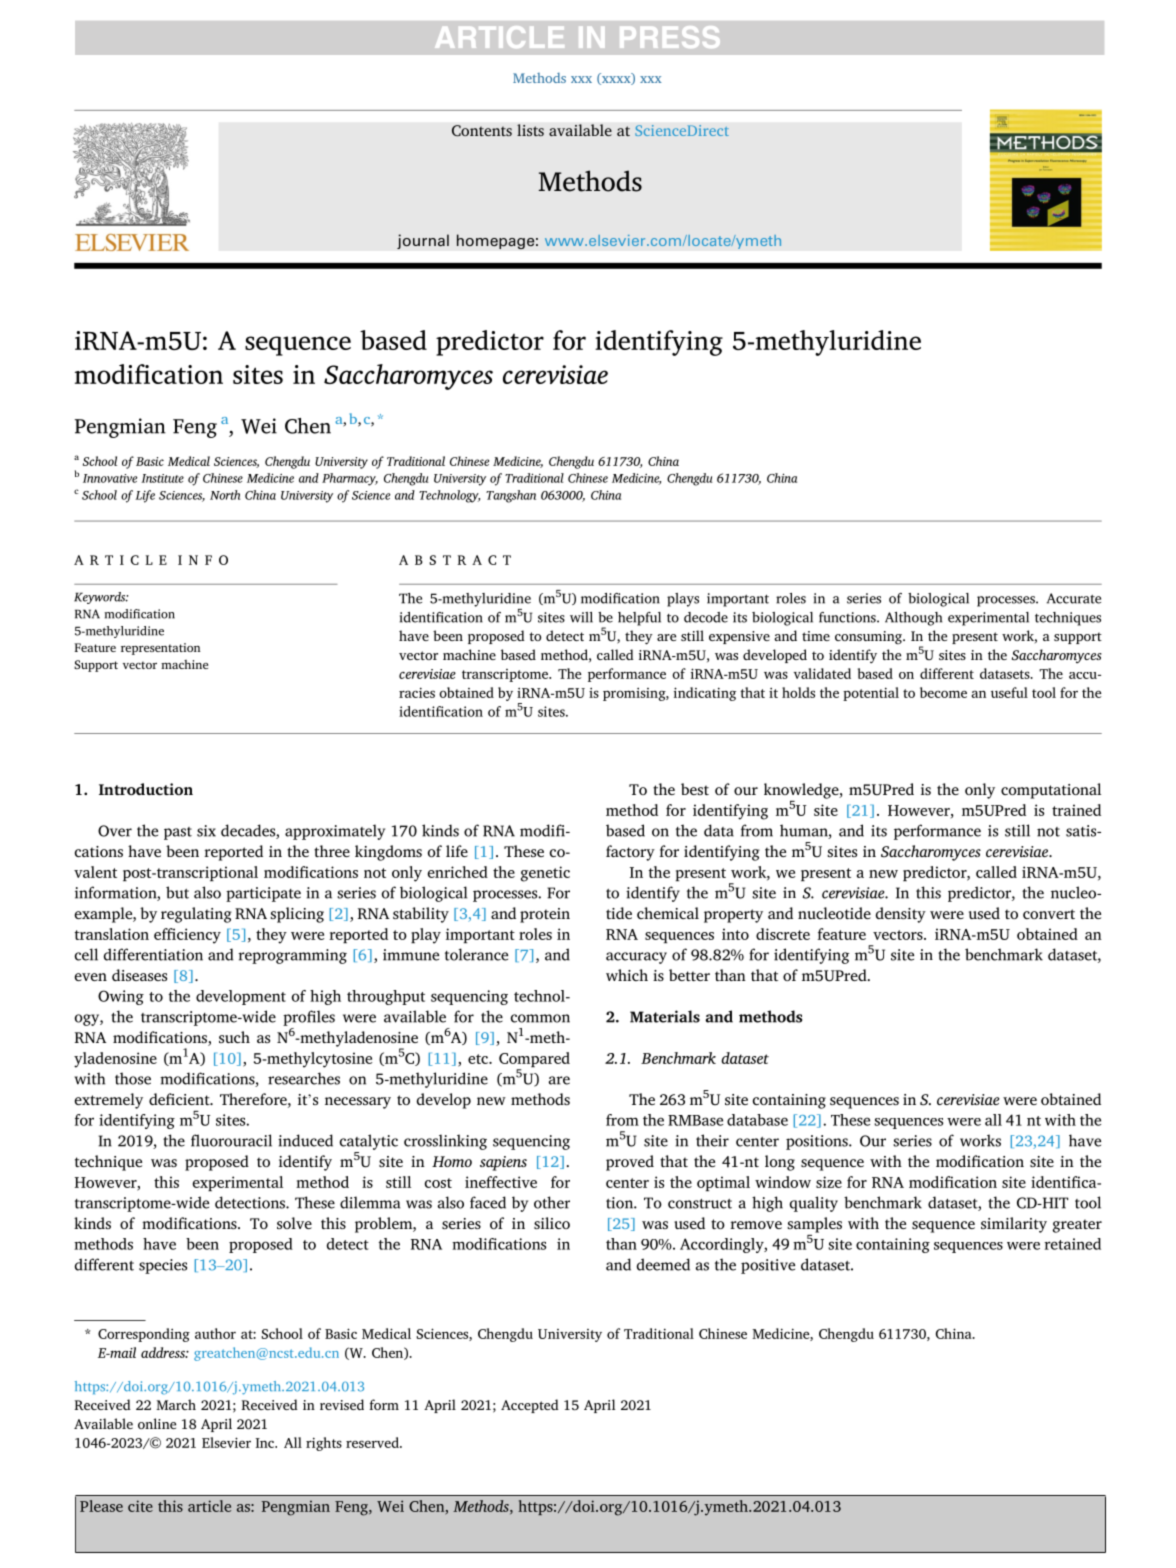  What do you see at coordinates (1014, 1225) in the image?
I see `similarity` at bounding box center [1014, 1225].
